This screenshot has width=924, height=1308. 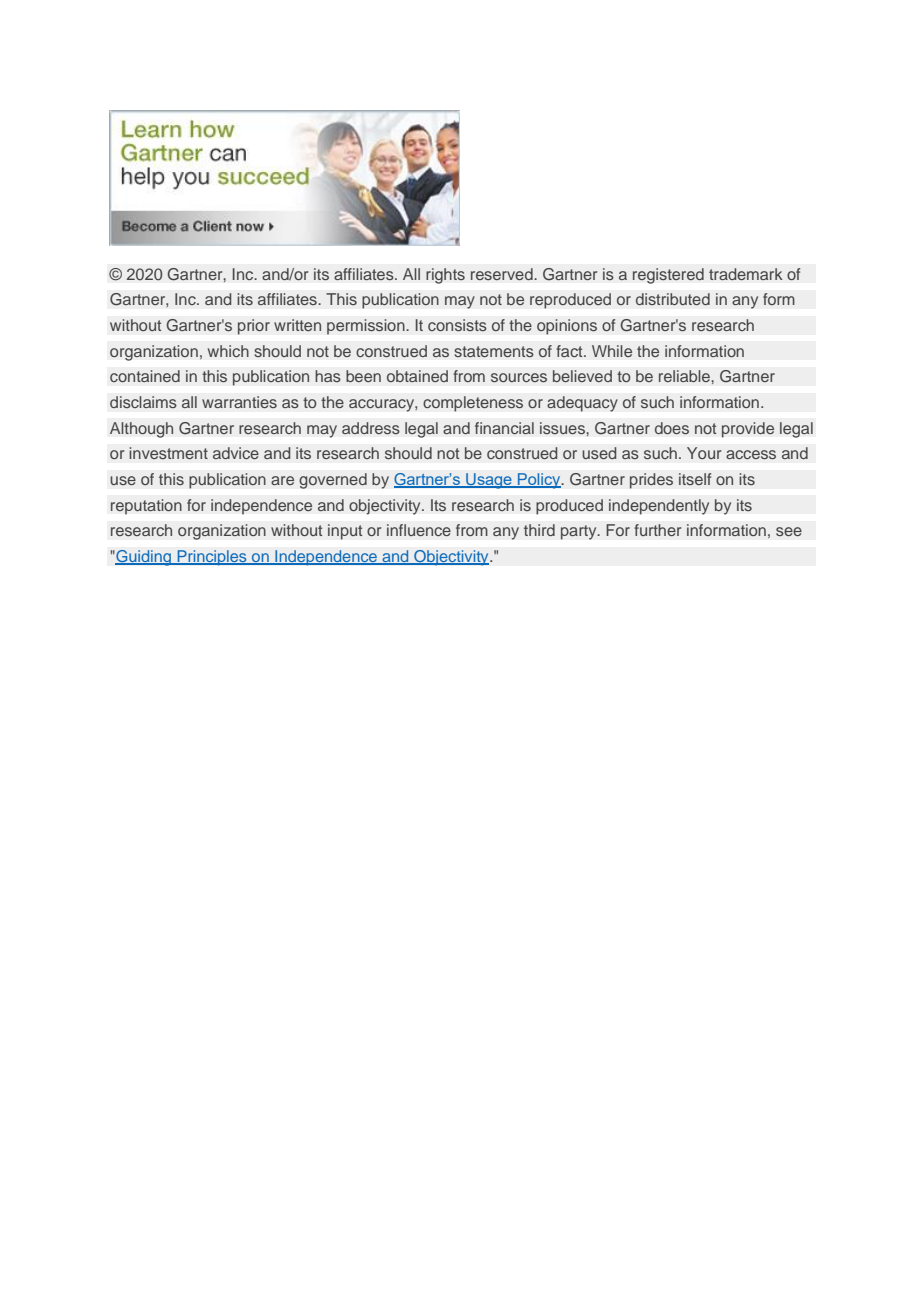 I want to click on trademark, so click(x=746, y=274).
